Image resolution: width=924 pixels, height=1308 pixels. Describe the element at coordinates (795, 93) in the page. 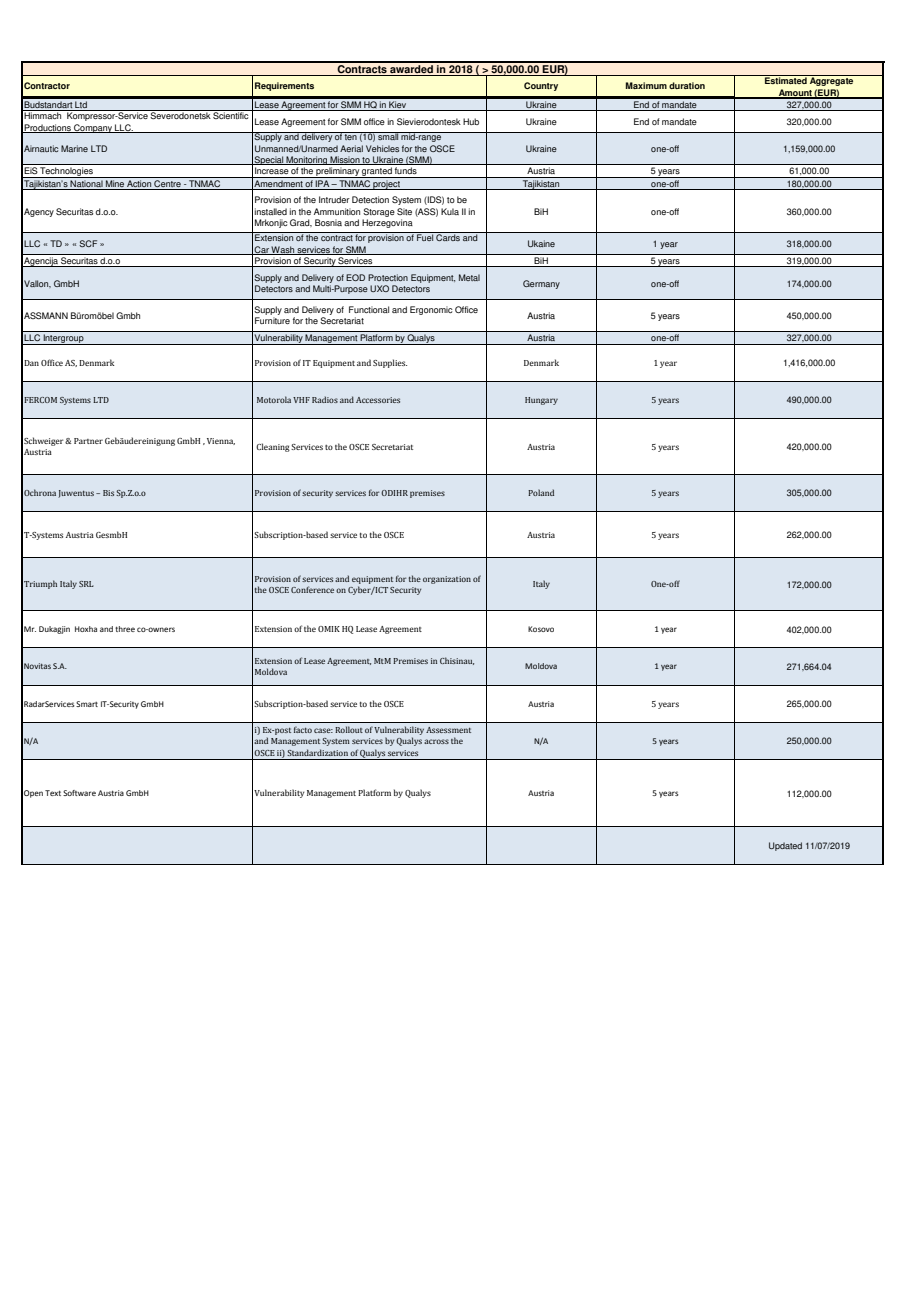

I see `Amount` at that location.
